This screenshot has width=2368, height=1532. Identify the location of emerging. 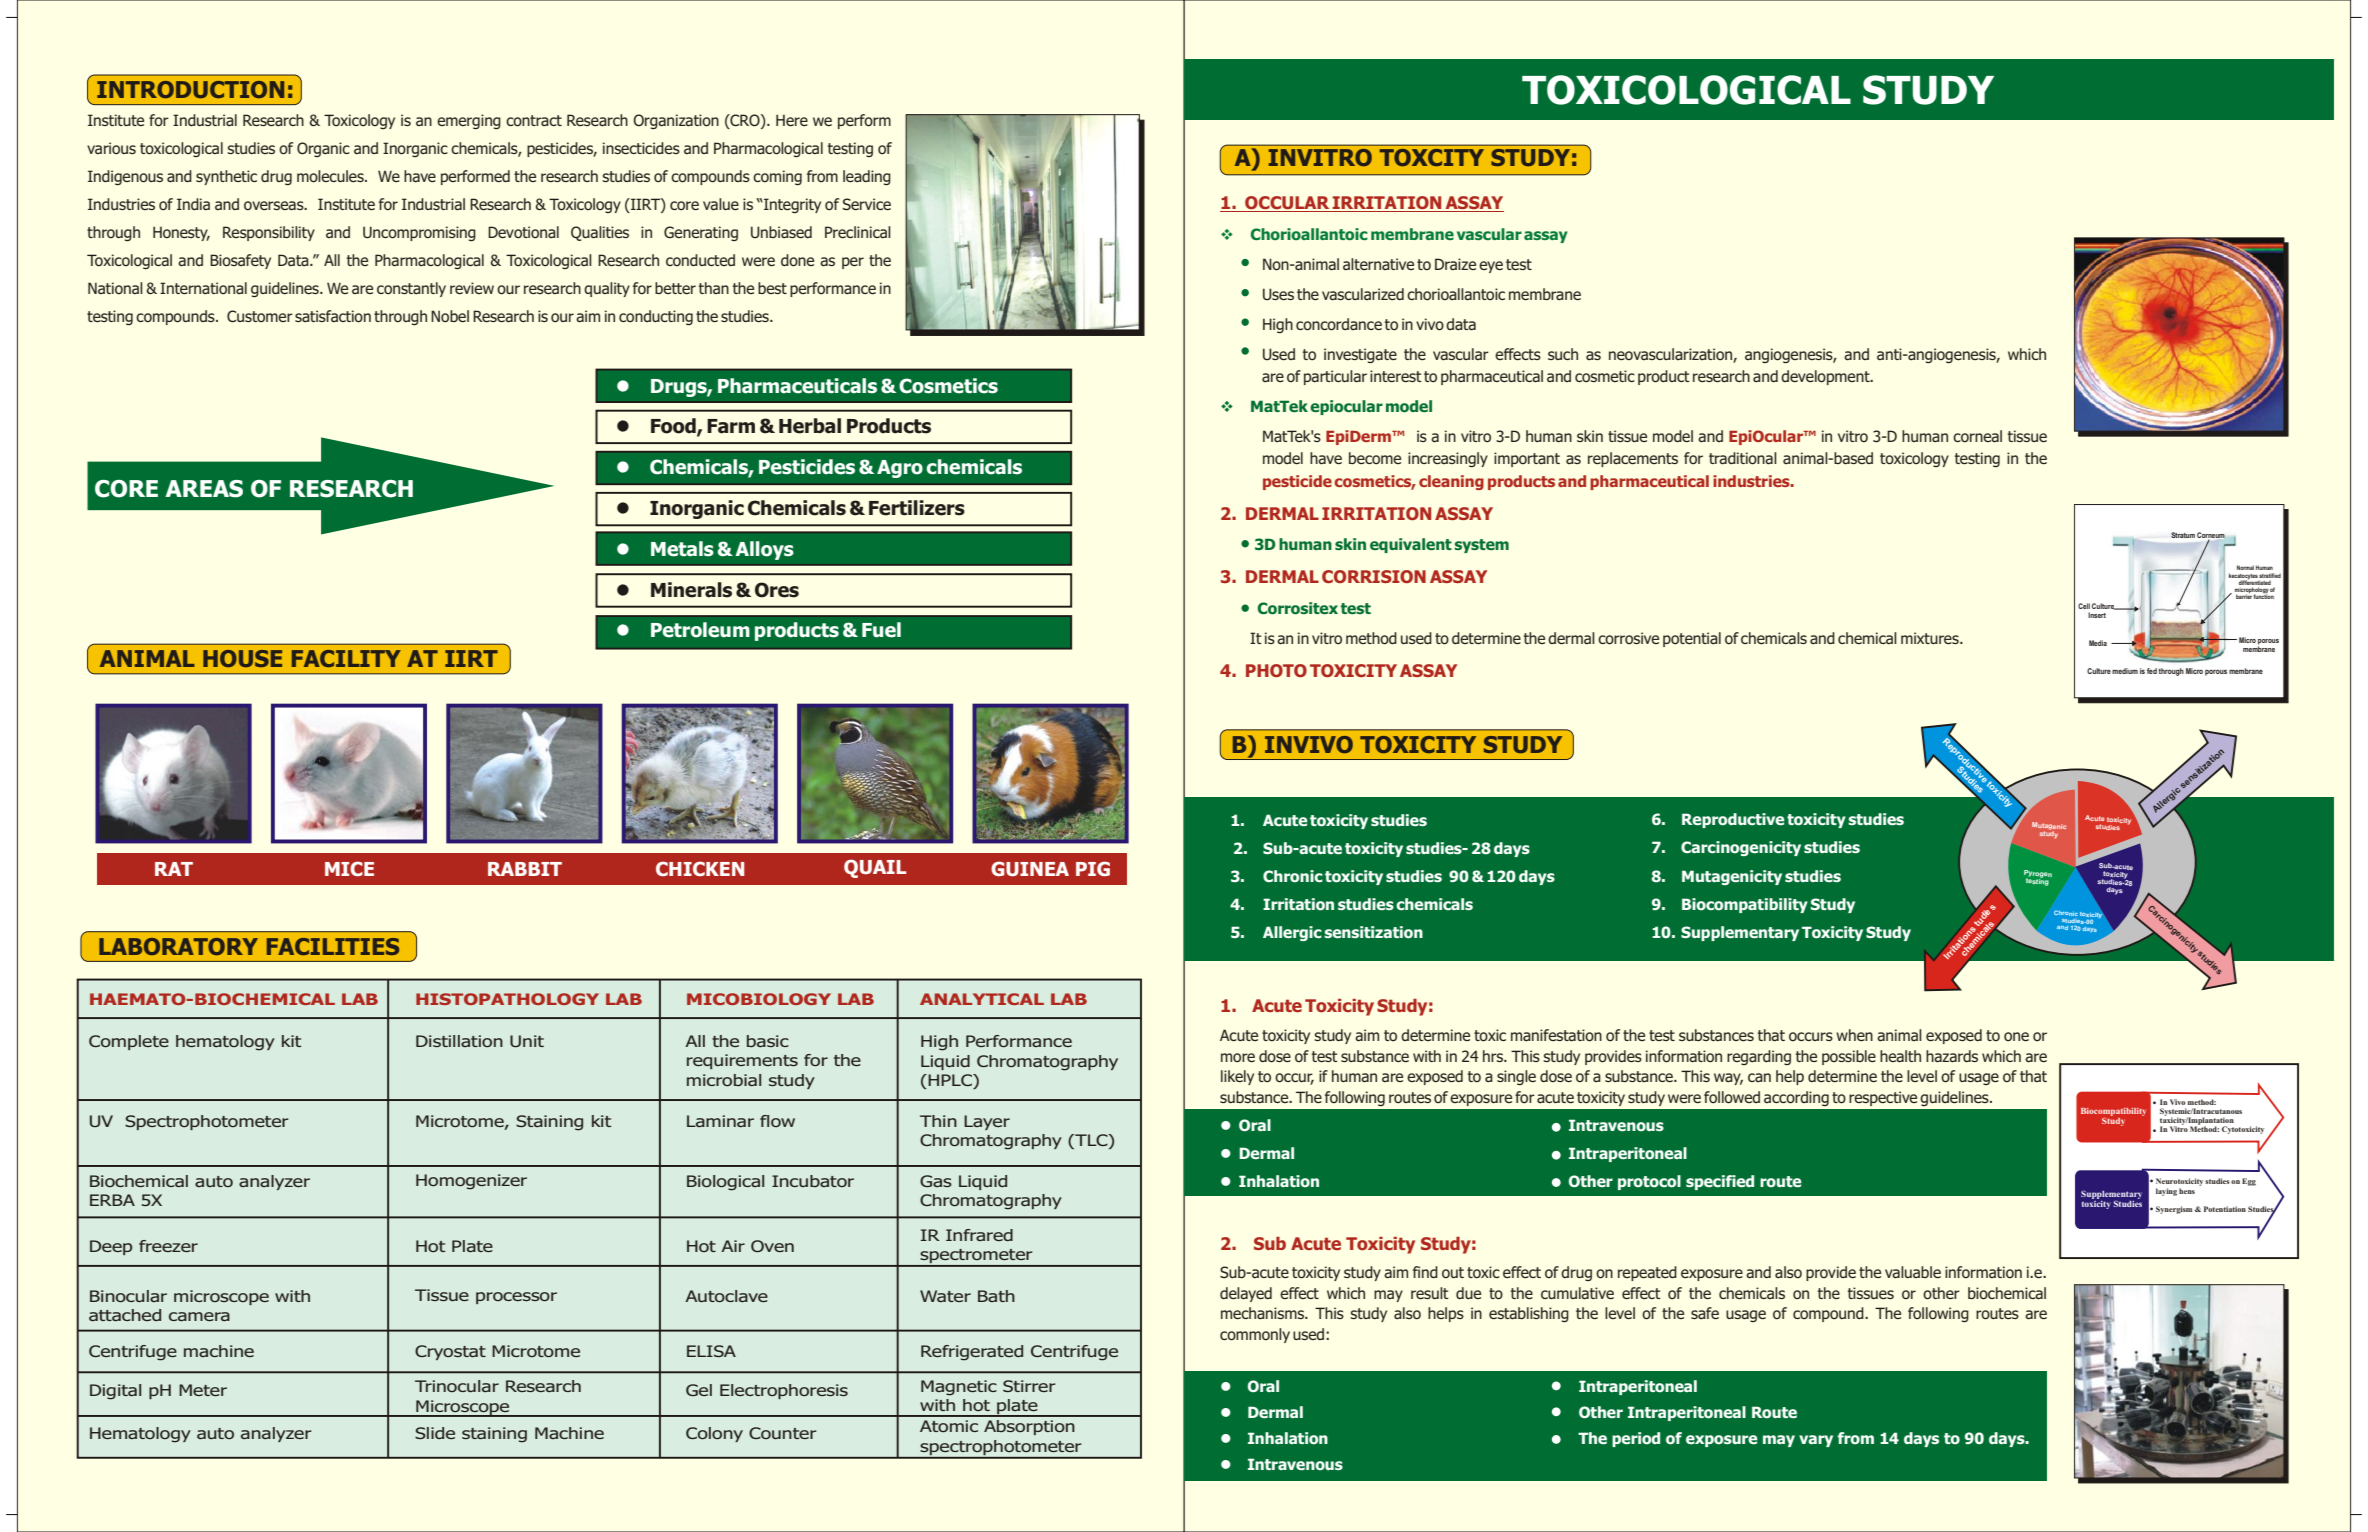
(469, 121).
